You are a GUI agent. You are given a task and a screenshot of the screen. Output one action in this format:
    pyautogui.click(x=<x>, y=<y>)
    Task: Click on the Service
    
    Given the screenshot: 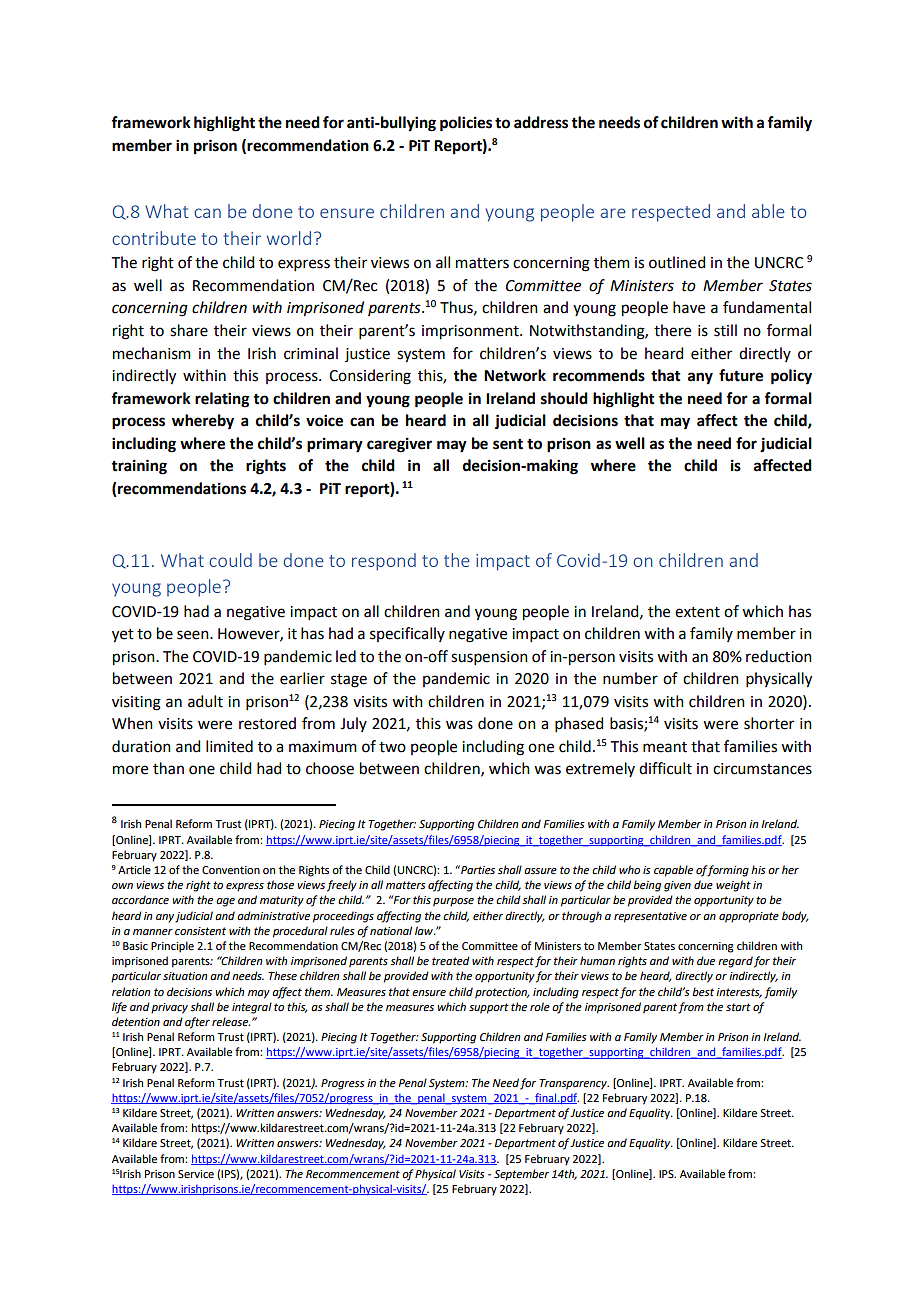 What is the action you would take?
    pyautogui.click(x=196, y=1174)
